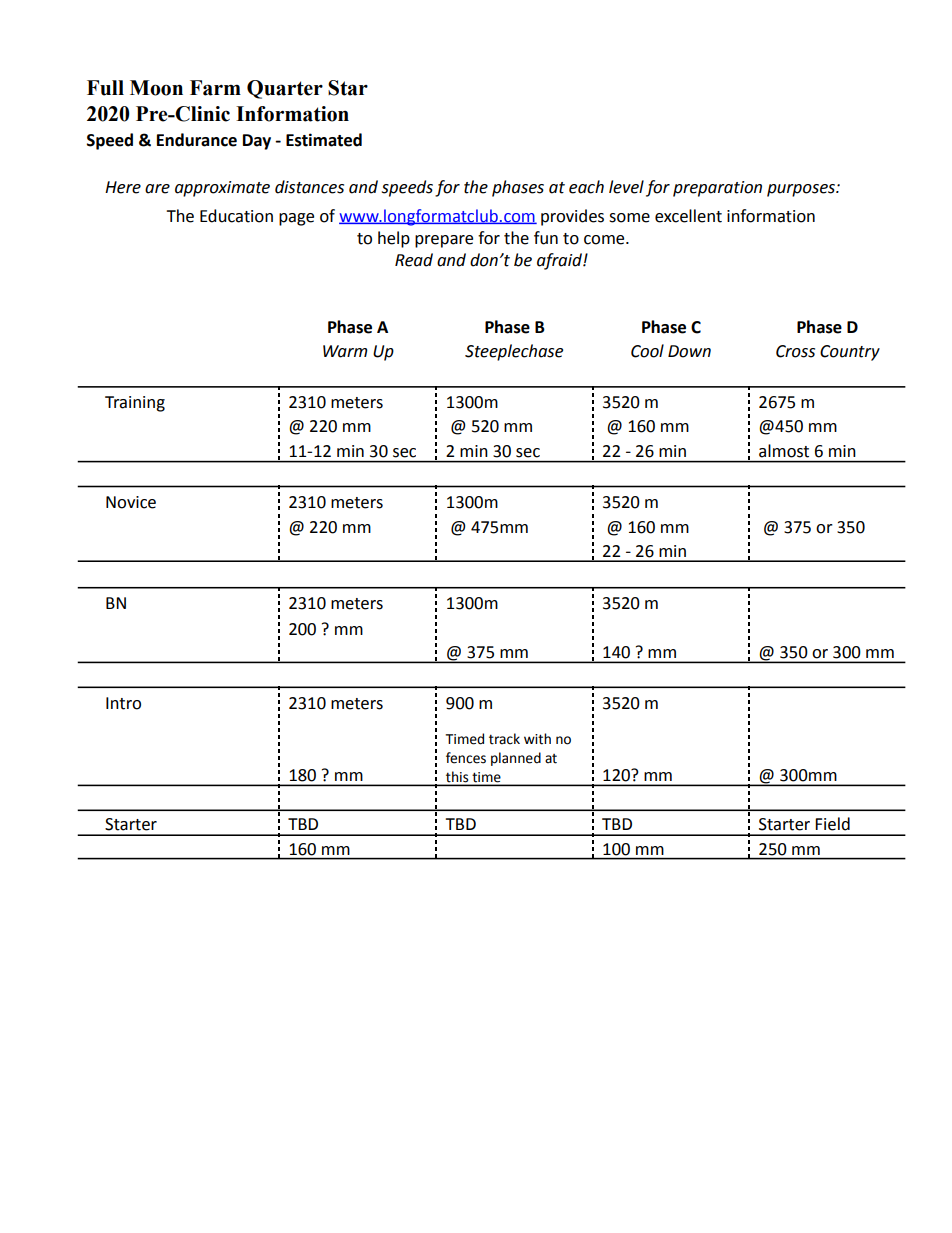 The width and height of the screenshot is (952, 1233). What do you see at coordinates (215, 88) in the screenshot?
I see `Farm` at bounding box center [215, 88].
